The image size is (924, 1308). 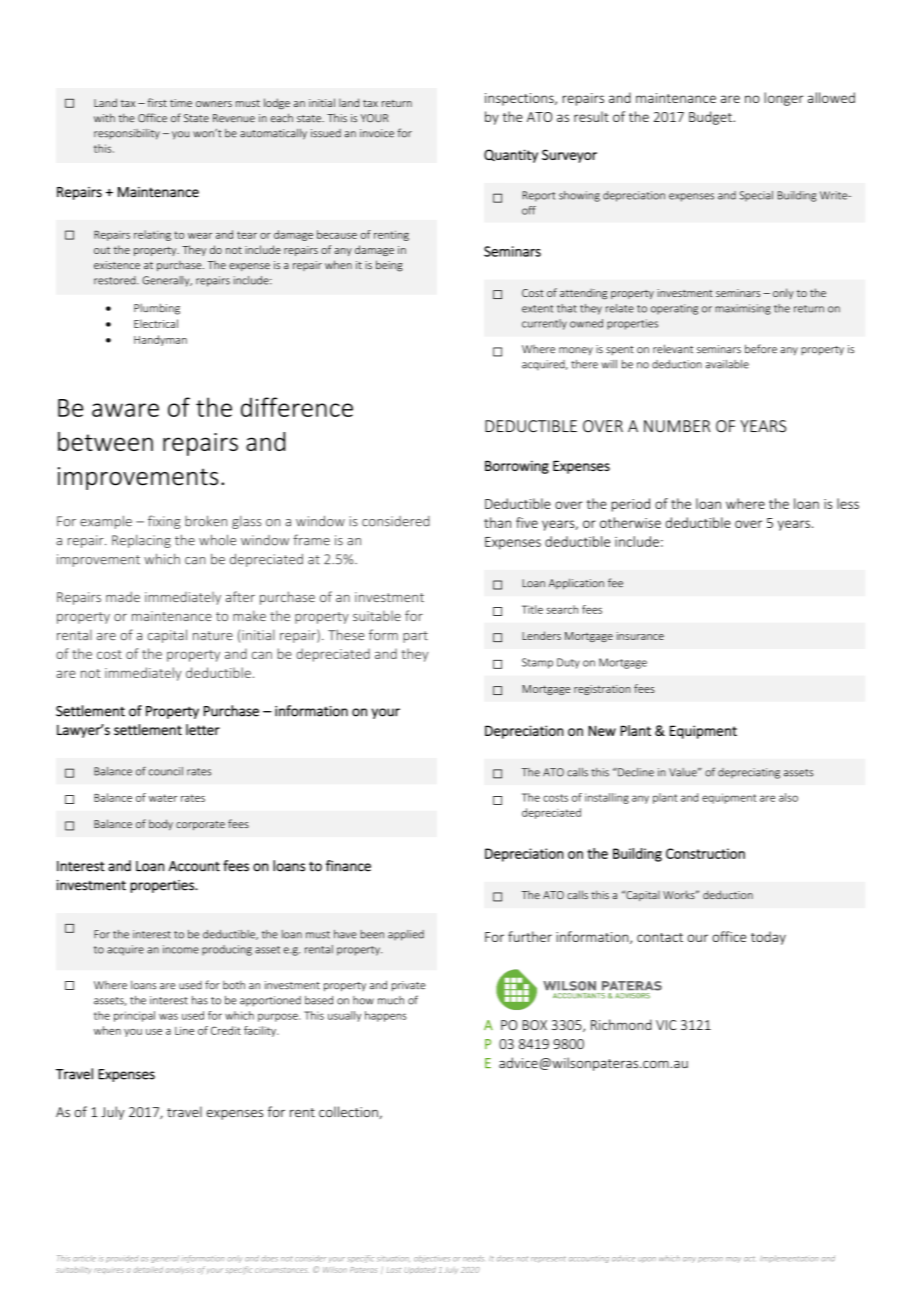 What do you see at coordinates (203, 729) in the screenshot?
I see `letter` at bounding box center [203, 729].
